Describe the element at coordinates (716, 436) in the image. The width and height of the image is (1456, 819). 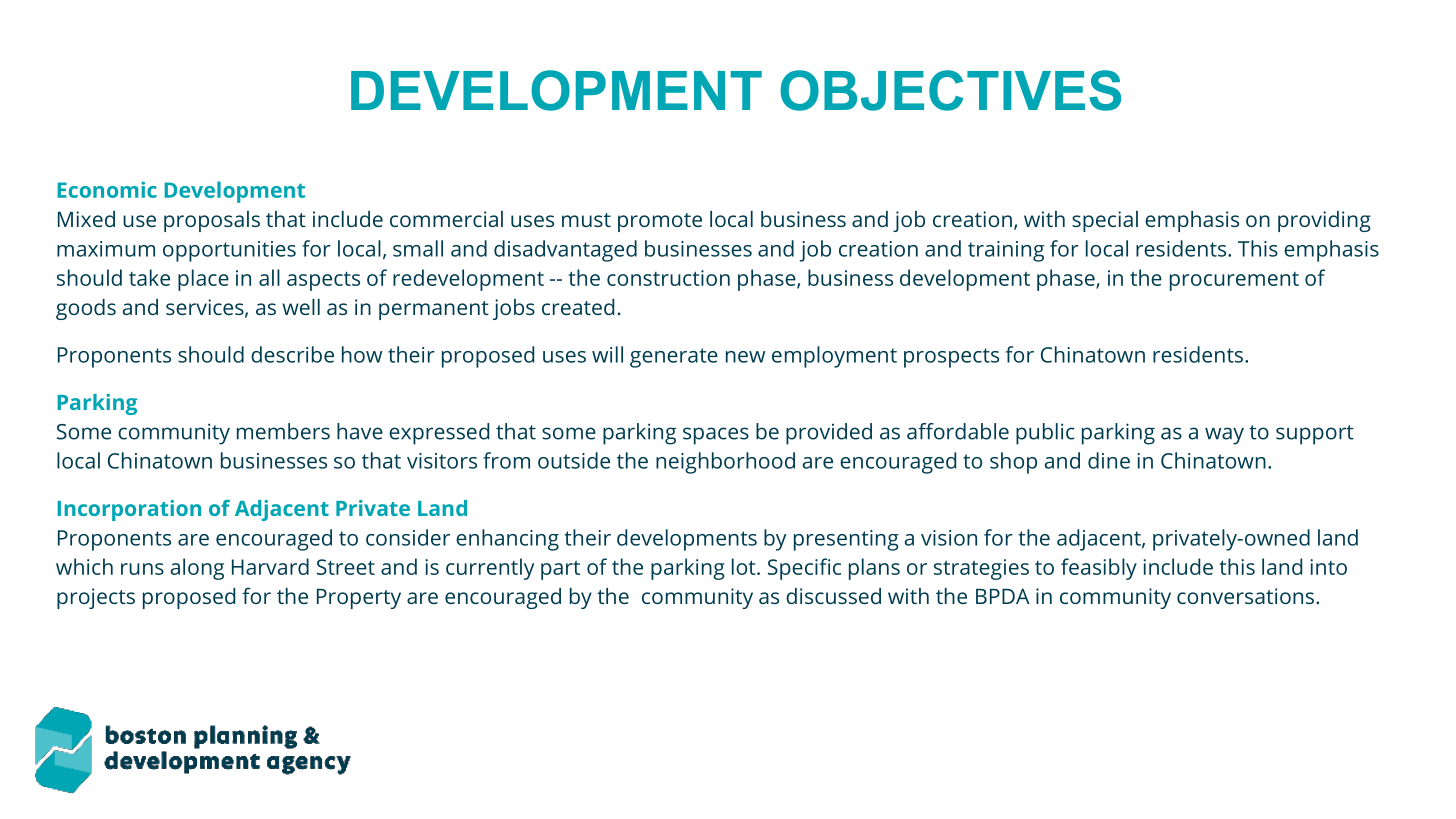
I see `spaces` at that location.
